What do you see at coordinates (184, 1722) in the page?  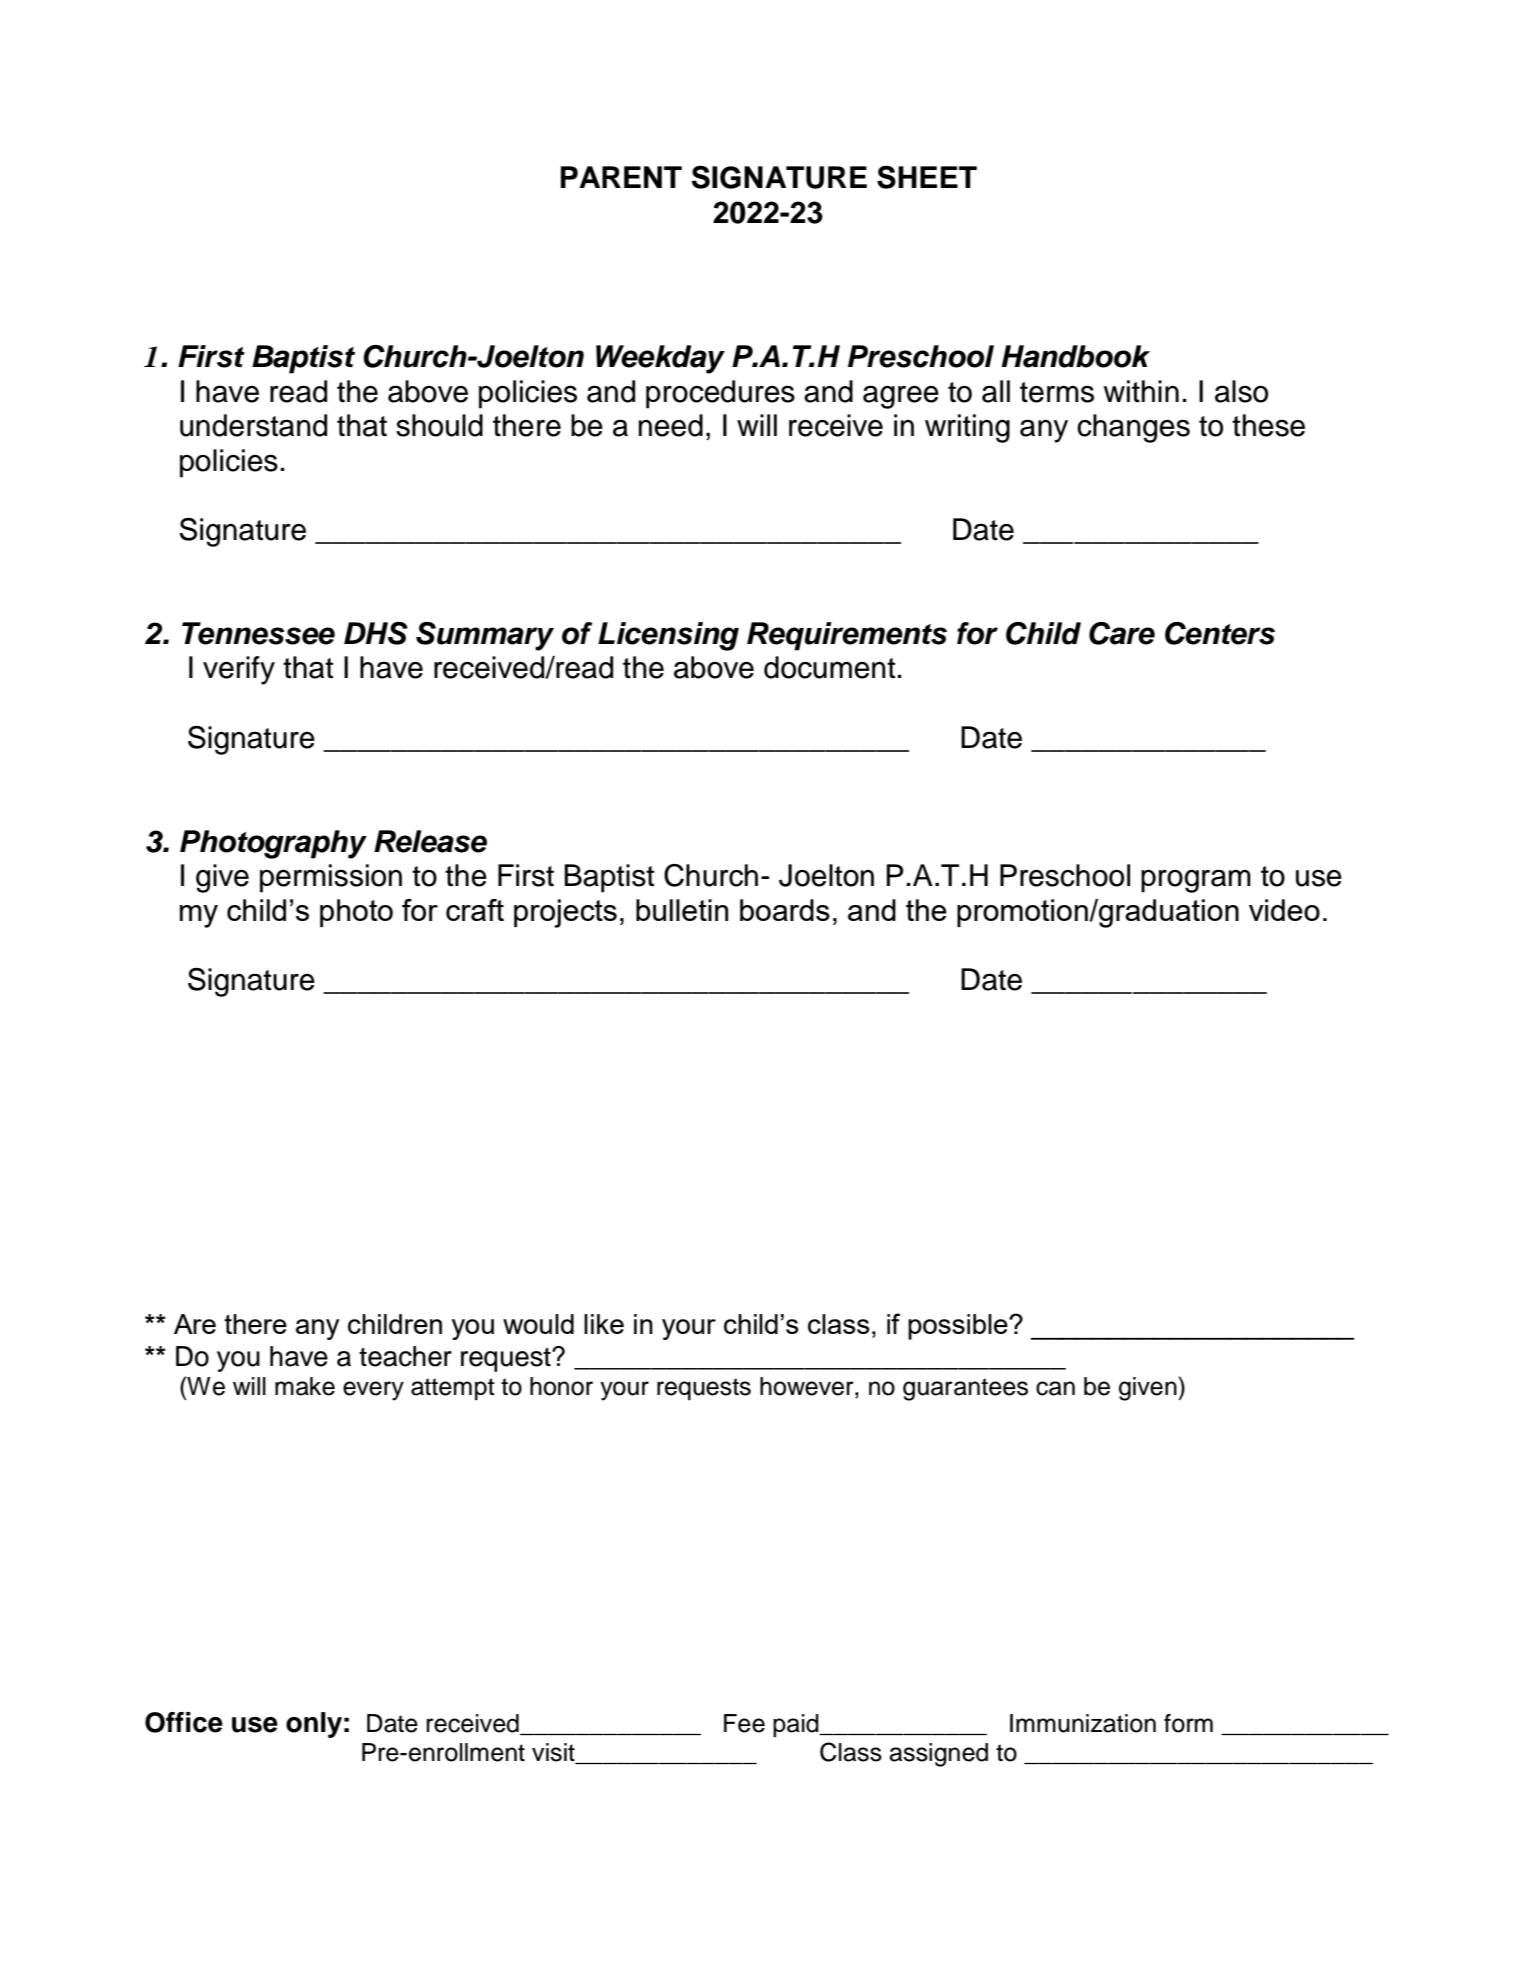 I see `Office` at bounding box center [184, 1722].
